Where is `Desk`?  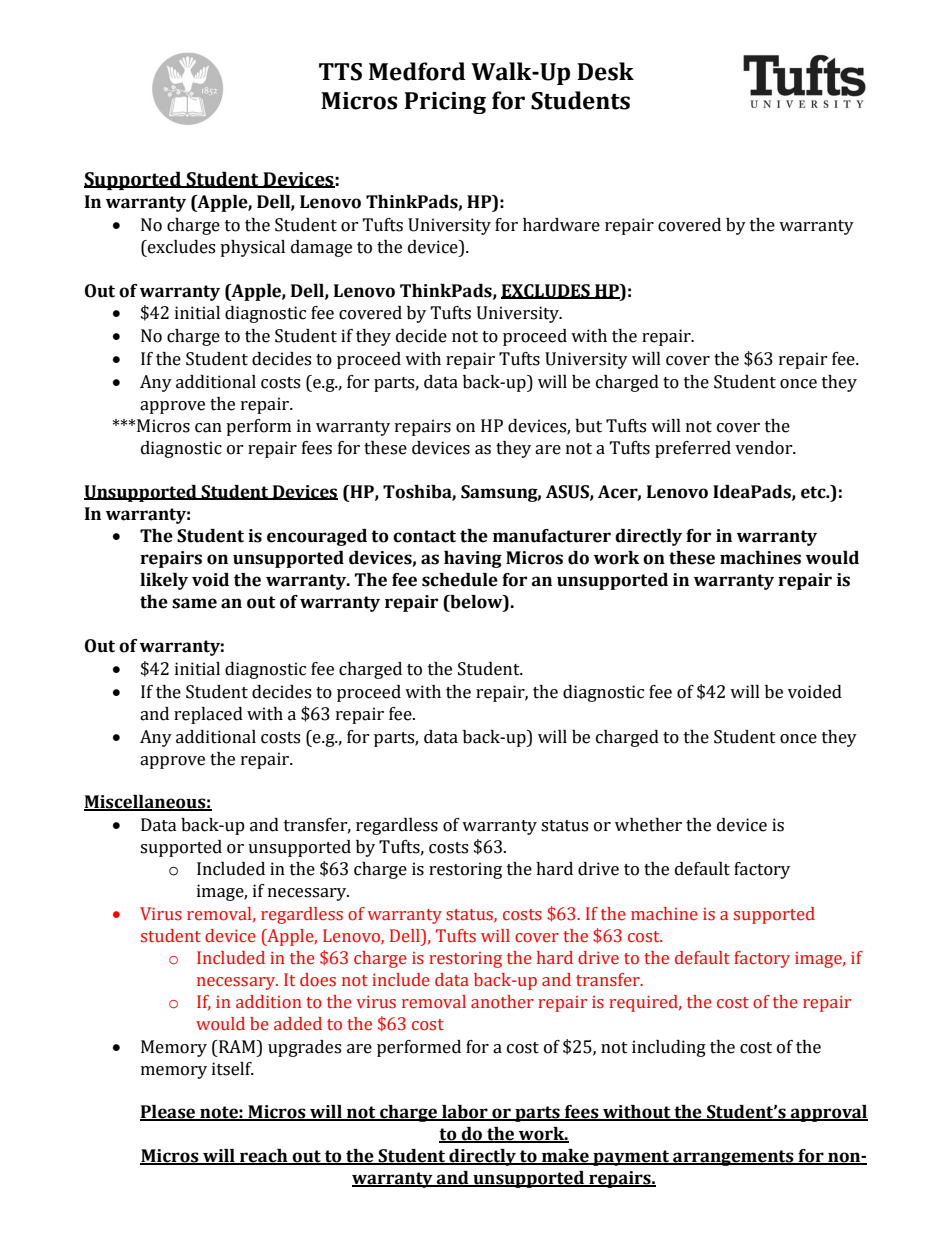
Desk is located at coordinates (605, 71).
